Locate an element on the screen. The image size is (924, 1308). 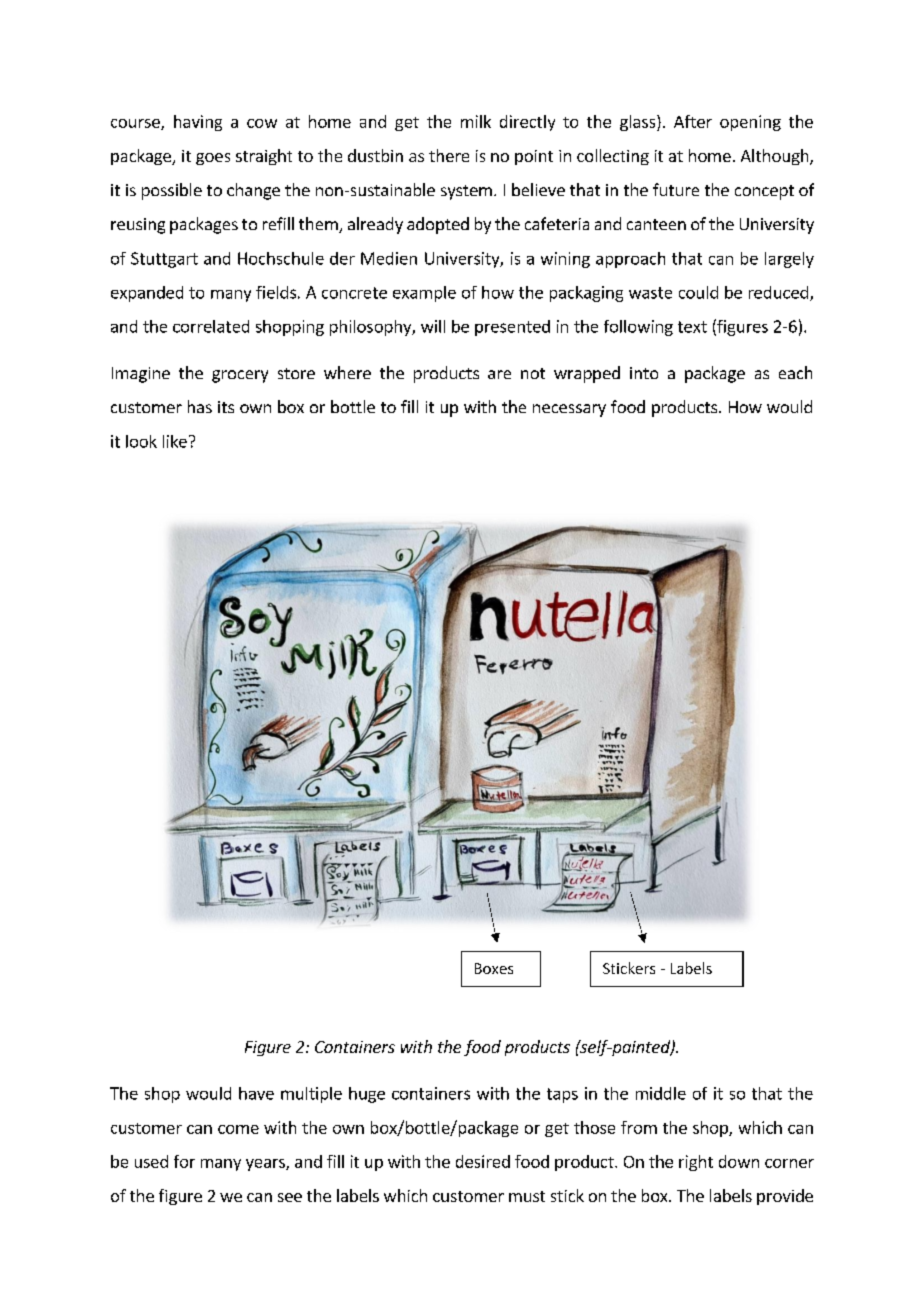
into is located at coordinates (644, 373).
